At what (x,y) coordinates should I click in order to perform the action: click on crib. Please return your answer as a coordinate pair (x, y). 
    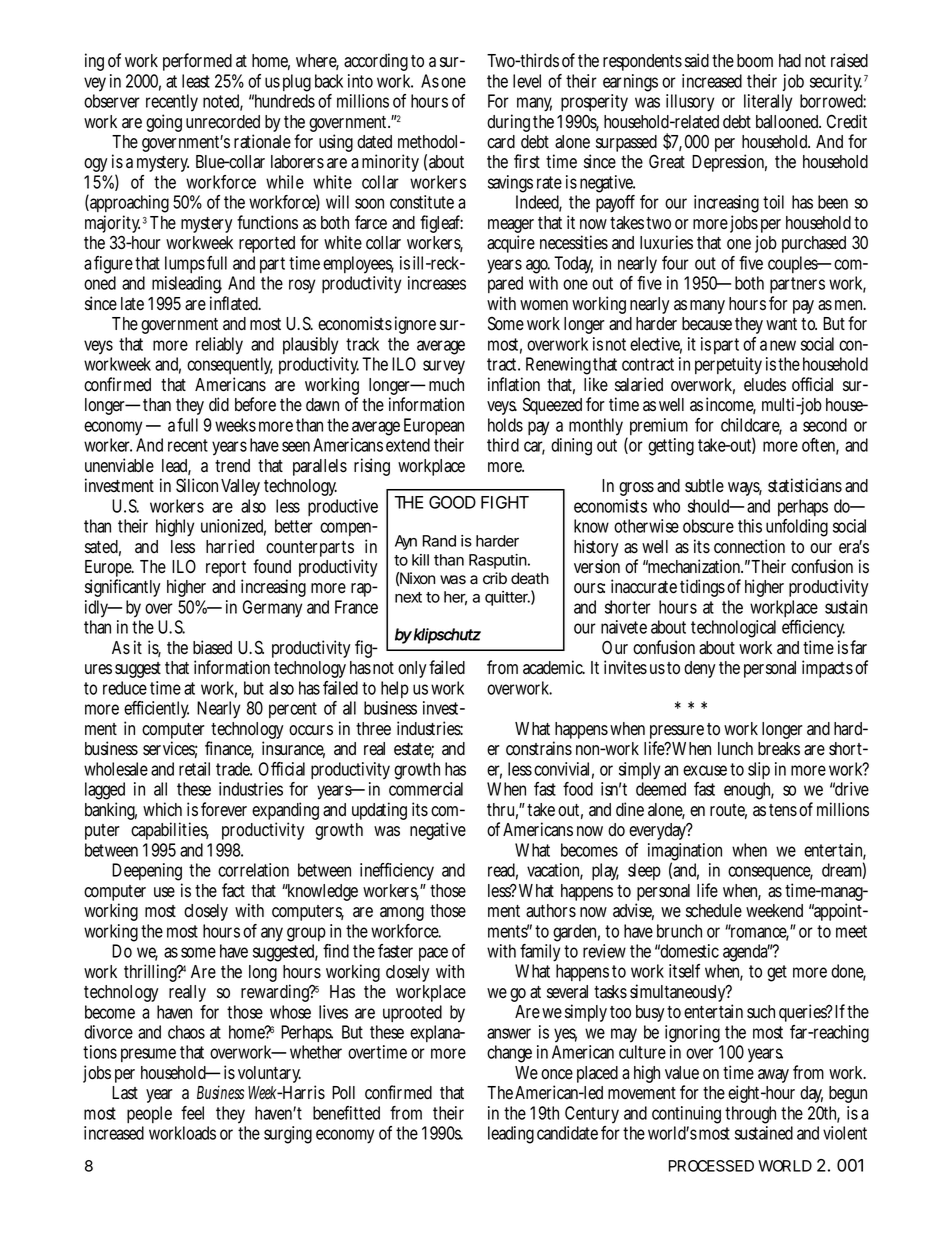
    Looking at the image, I should click on (495, 578).
